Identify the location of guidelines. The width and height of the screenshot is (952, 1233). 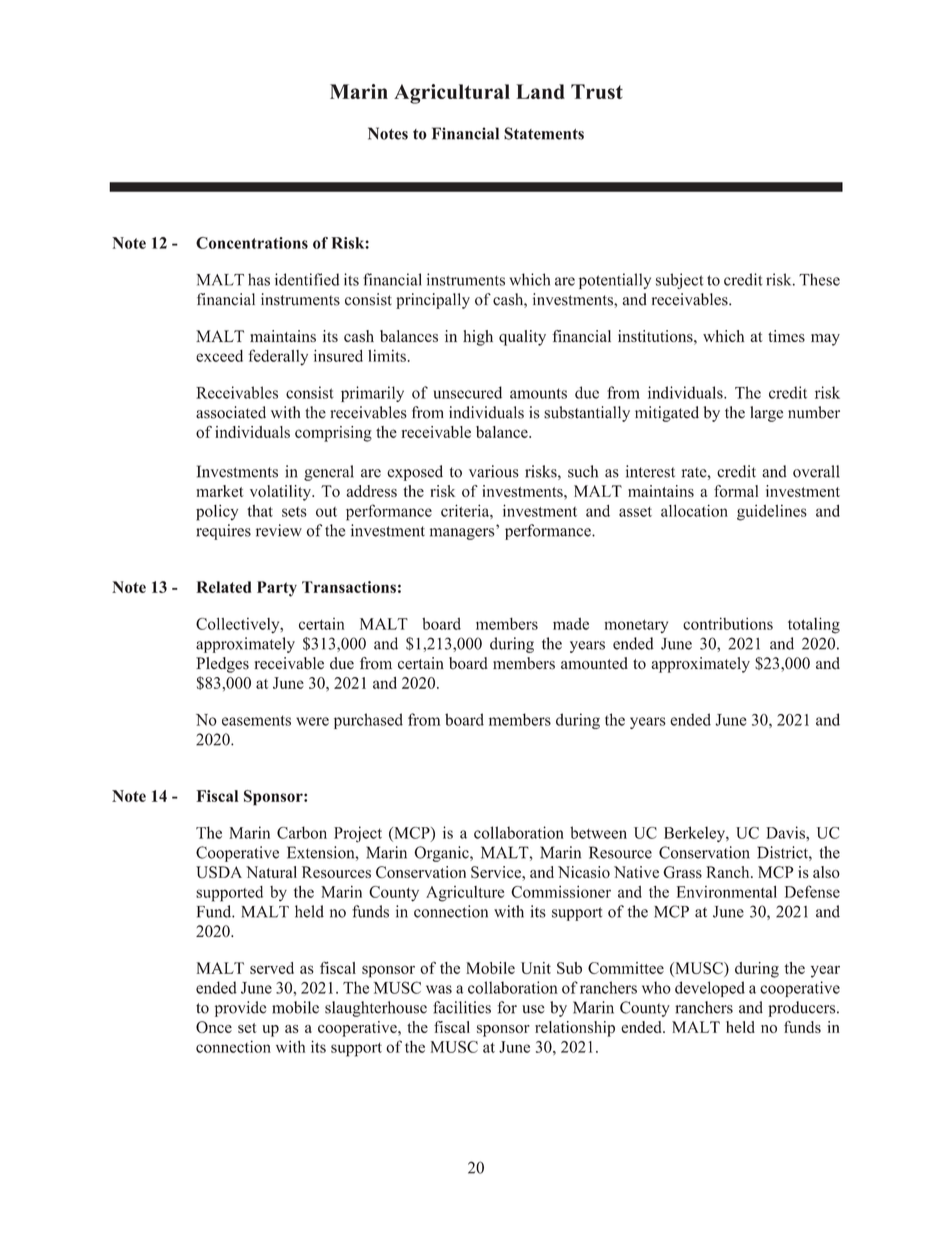
(772, 513).
